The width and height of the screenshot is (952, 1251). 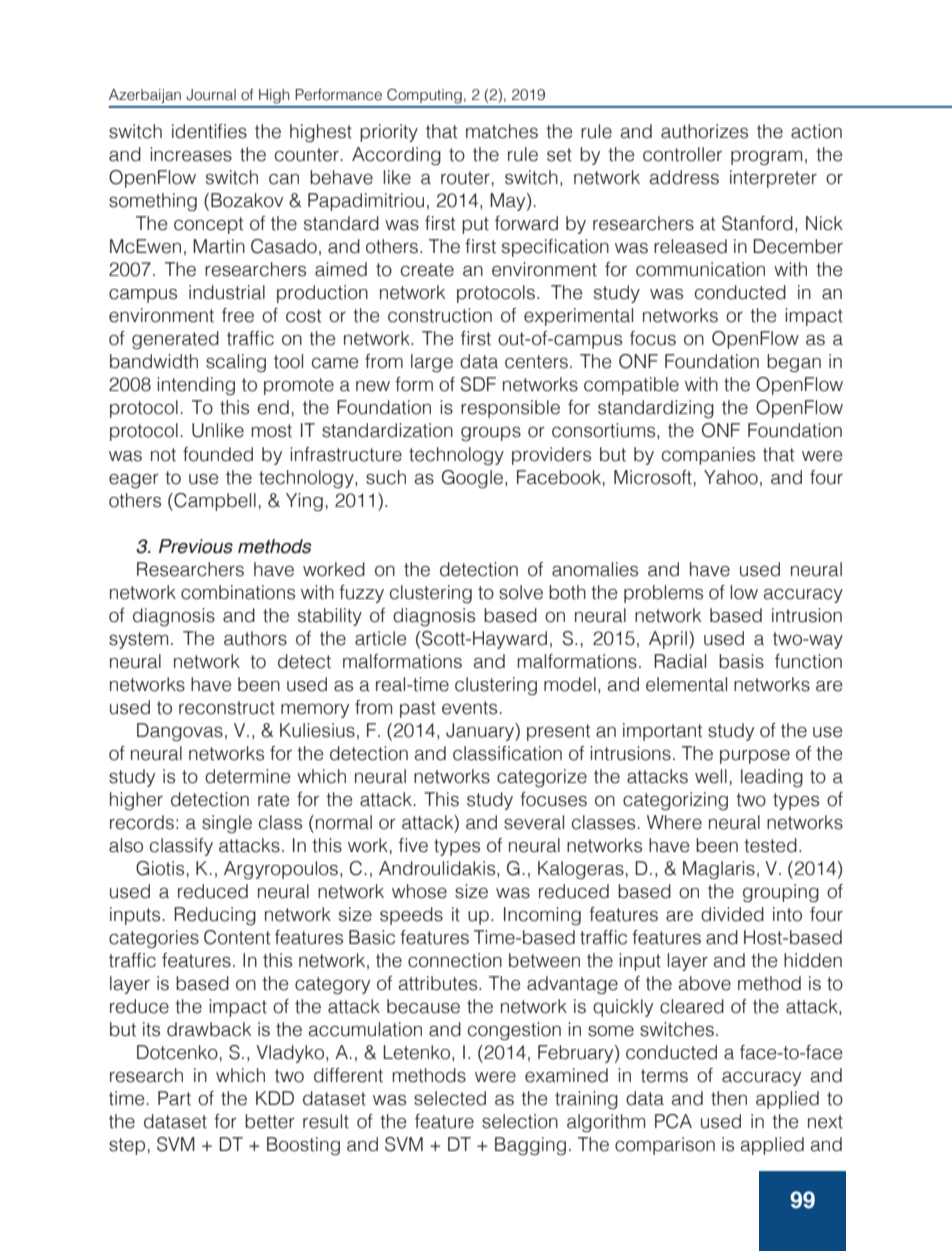 What do you see at coordinates (770, 845) in the screenshot?
I see `tested` at bounding box center [770, 845].
